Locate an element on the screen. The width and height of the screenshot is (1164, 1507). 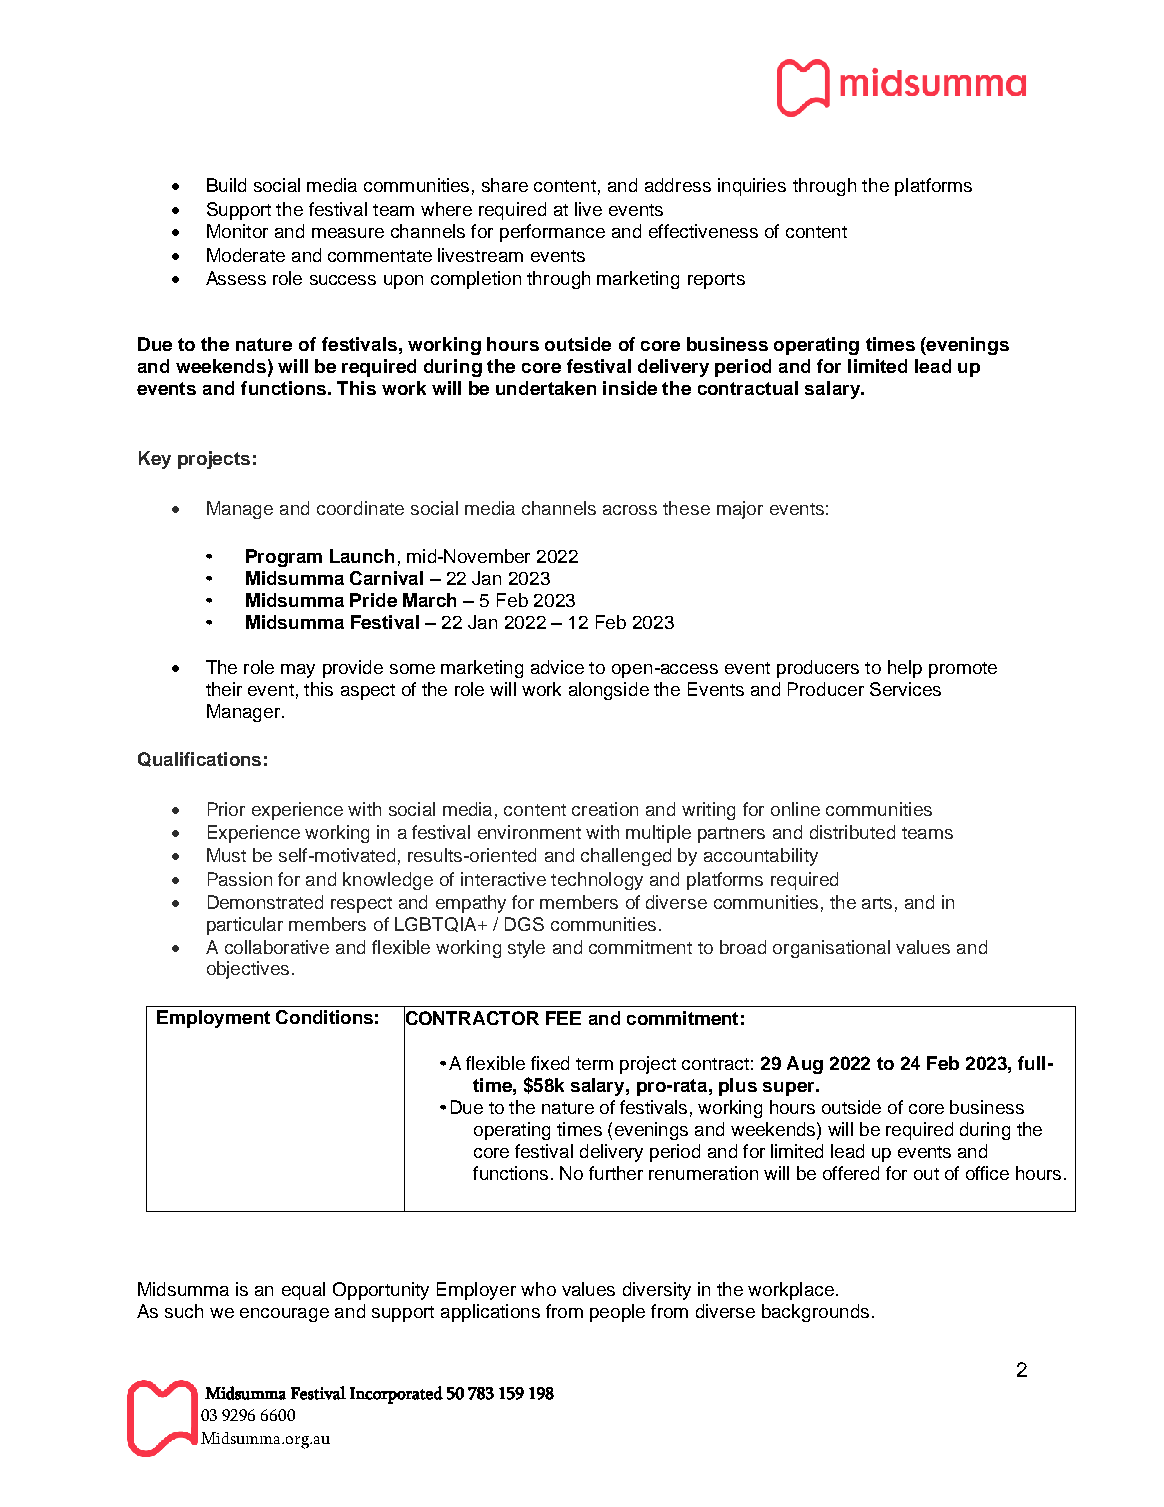
their is located at coordinates (224, 689).
